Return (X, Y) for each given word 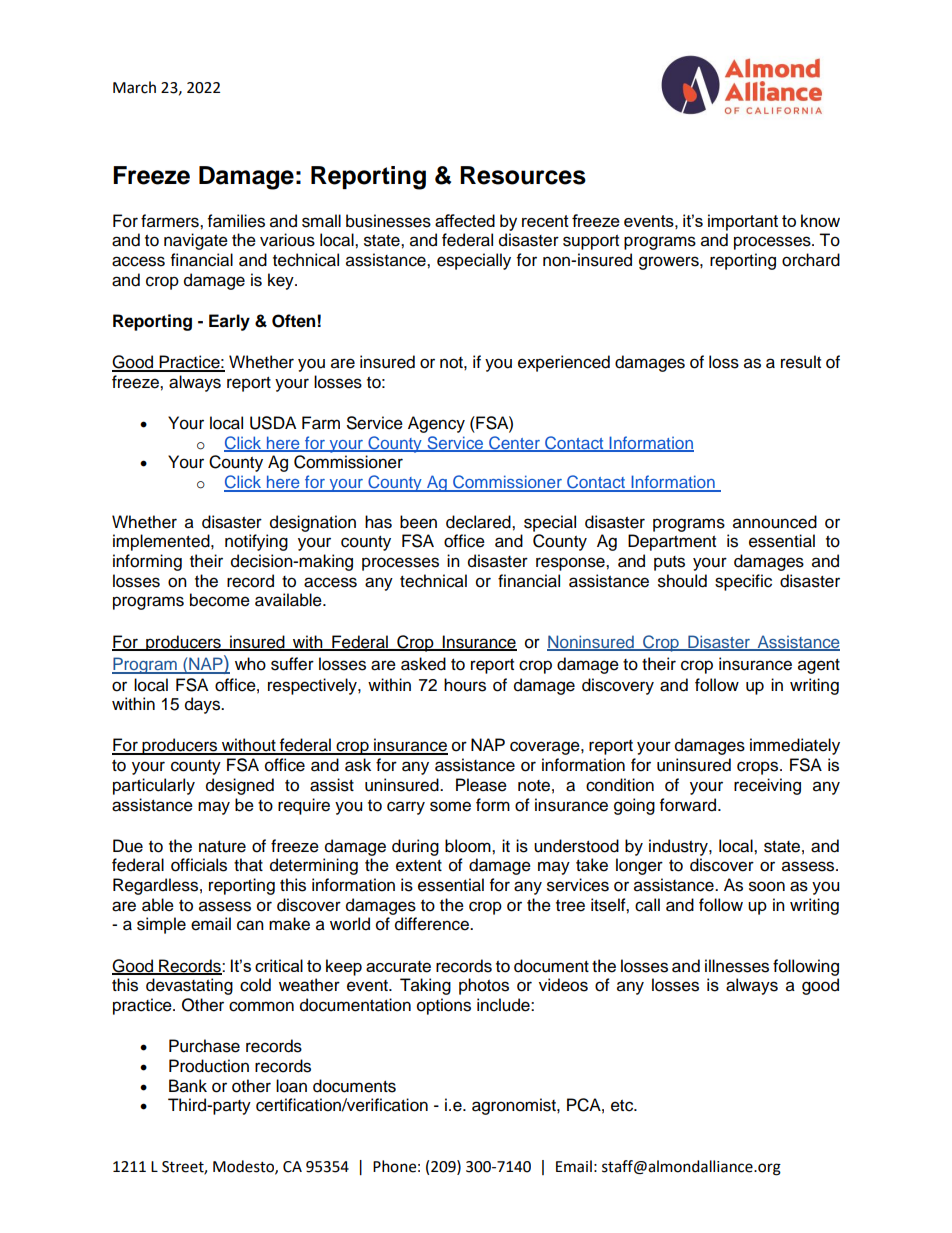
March (134, 87)
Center (514, 444)
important (743, 222)
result (801, 362)
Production (209, 1066)
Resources (523, 175)
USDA (273, 423)
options (444, 1006)
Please (481, 785)
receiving (767, 786)
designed (240, 786)
